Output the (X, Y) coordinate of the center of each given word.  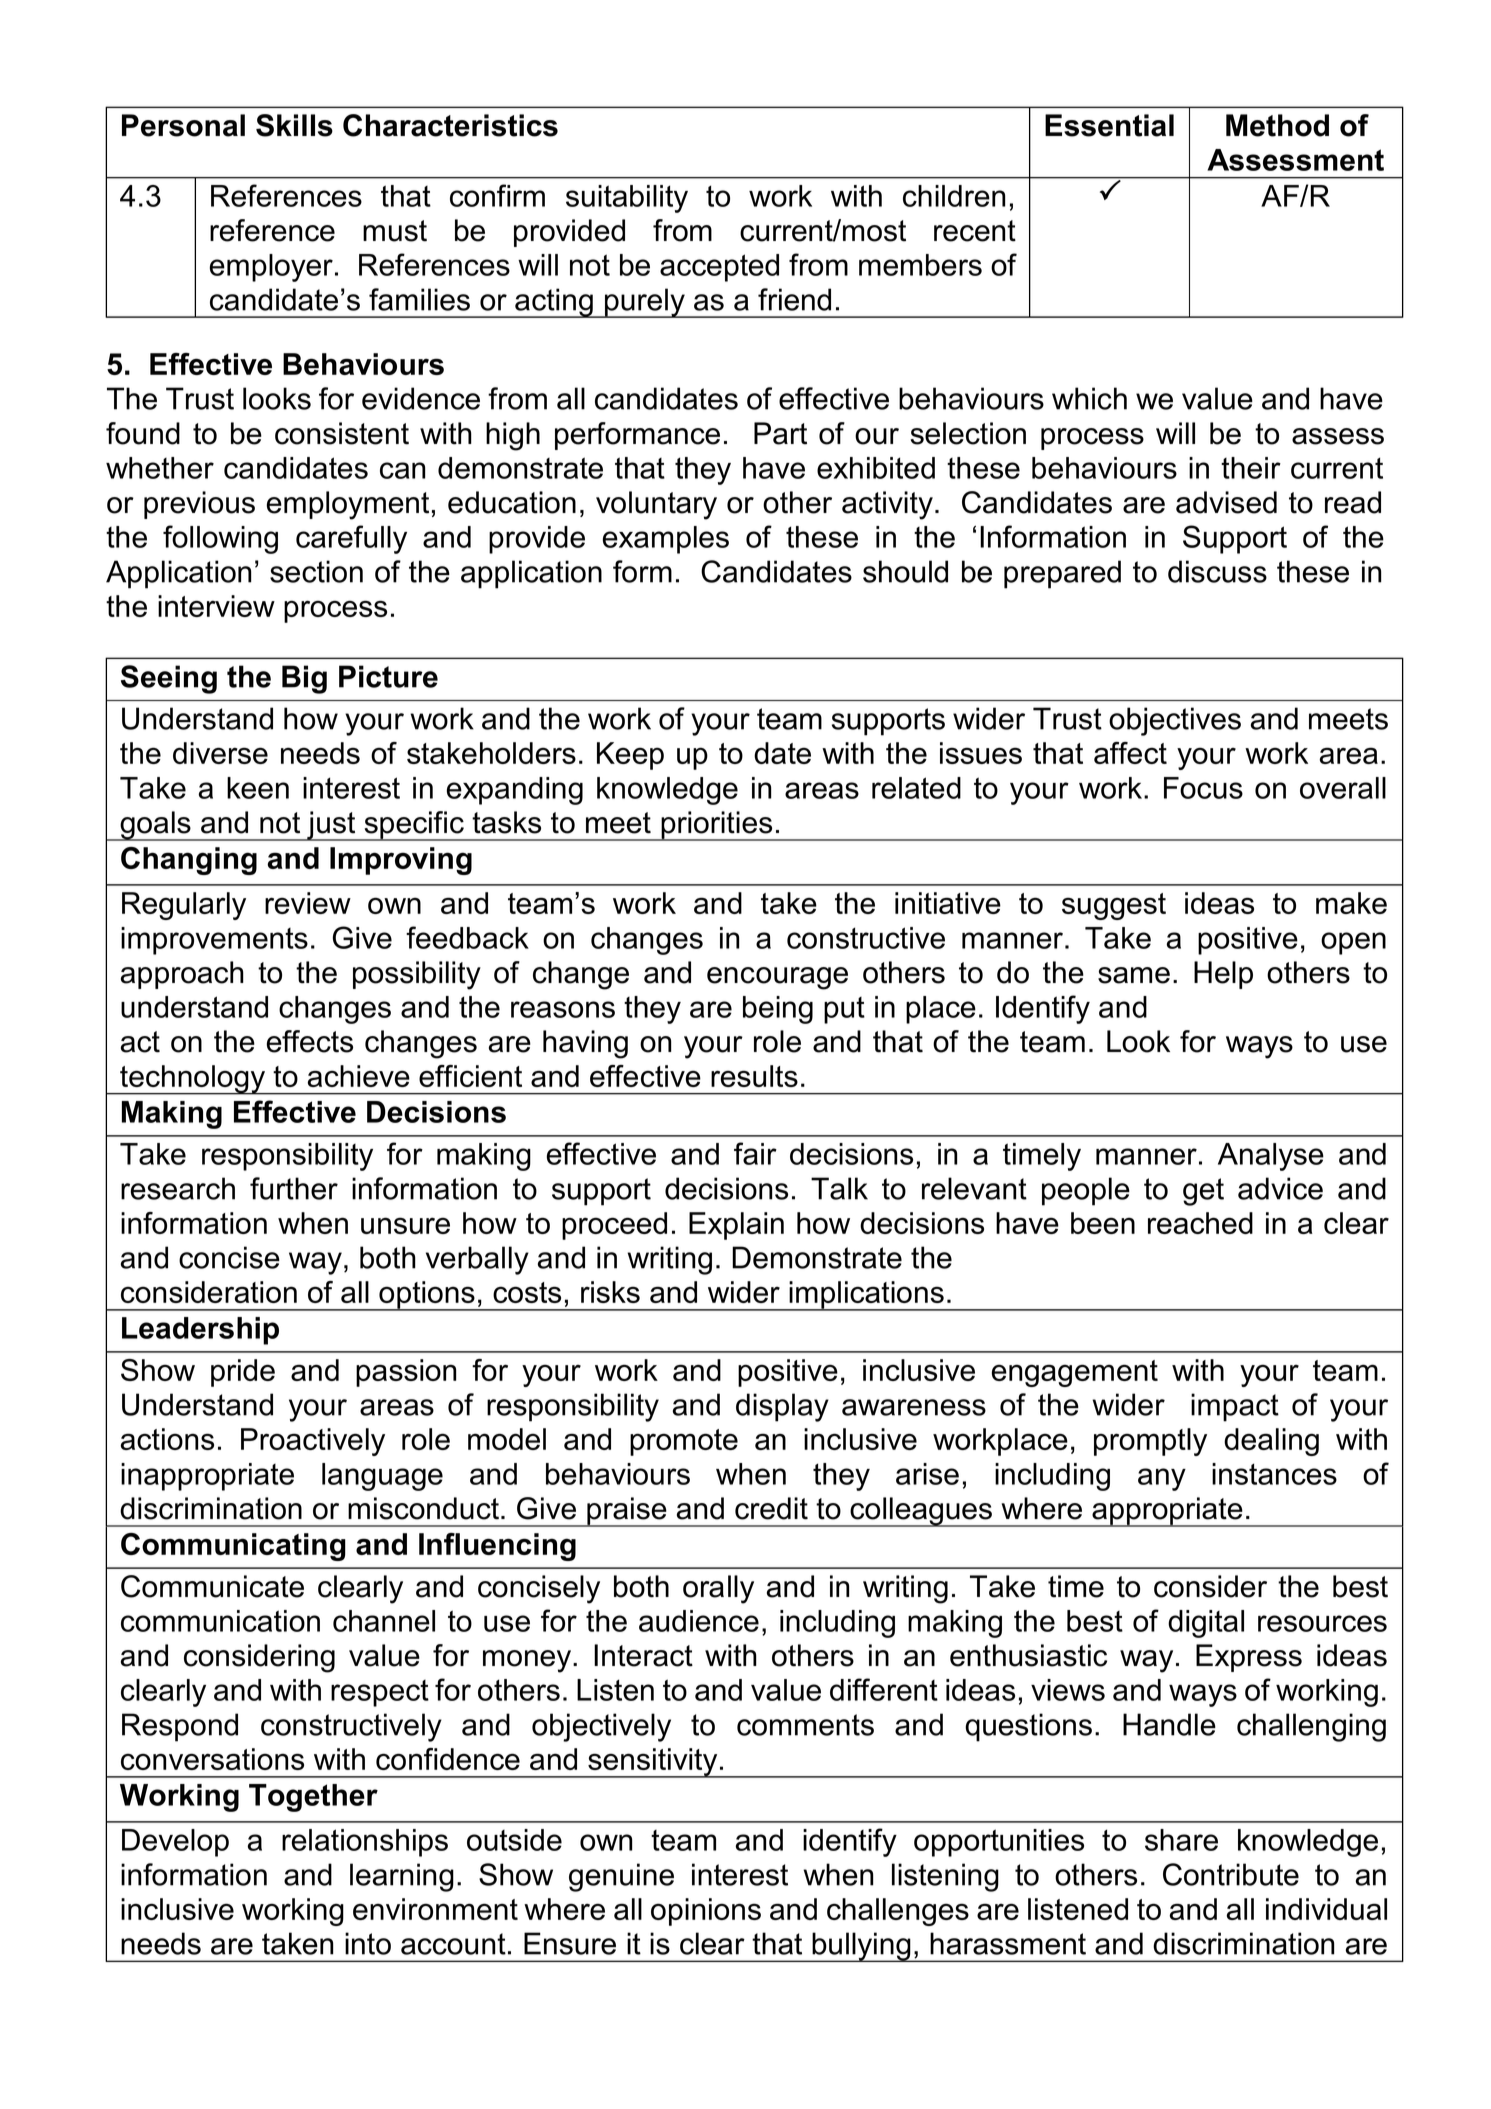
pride (243, 1373)
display (782, 1407)
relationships (365, 1843)
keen (258, 788)
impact (1235, 1407)
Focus (1203, 788)
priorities (717, 826)
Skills (294, 125)
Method (1277, 125)
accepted (719, 268)
